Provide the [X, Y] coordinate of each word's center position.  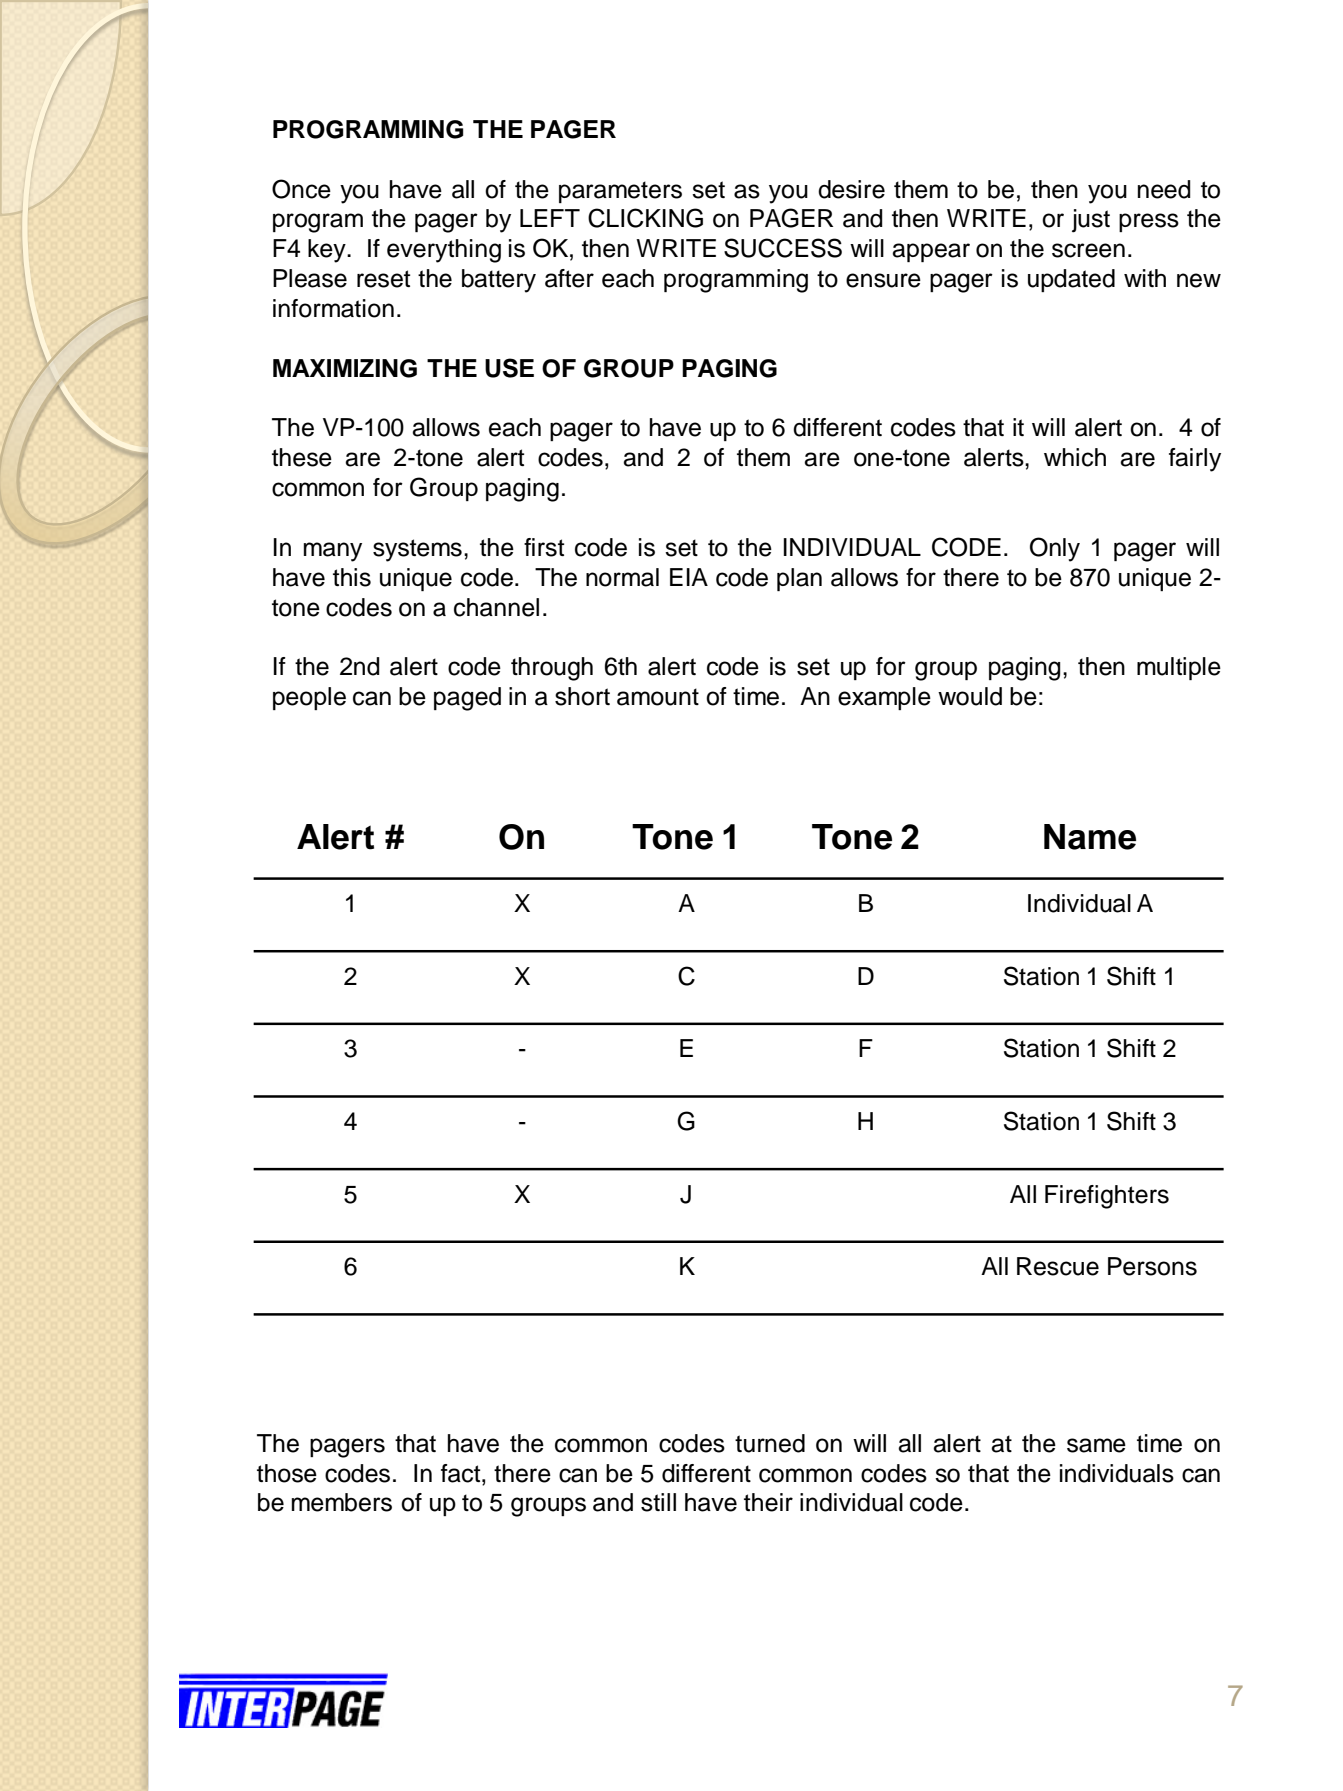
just [1091, 221]
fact [462, 1473]
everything [444, 251]
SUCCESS [783, 248]
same [1096, 1445]
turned [770, 1443]
